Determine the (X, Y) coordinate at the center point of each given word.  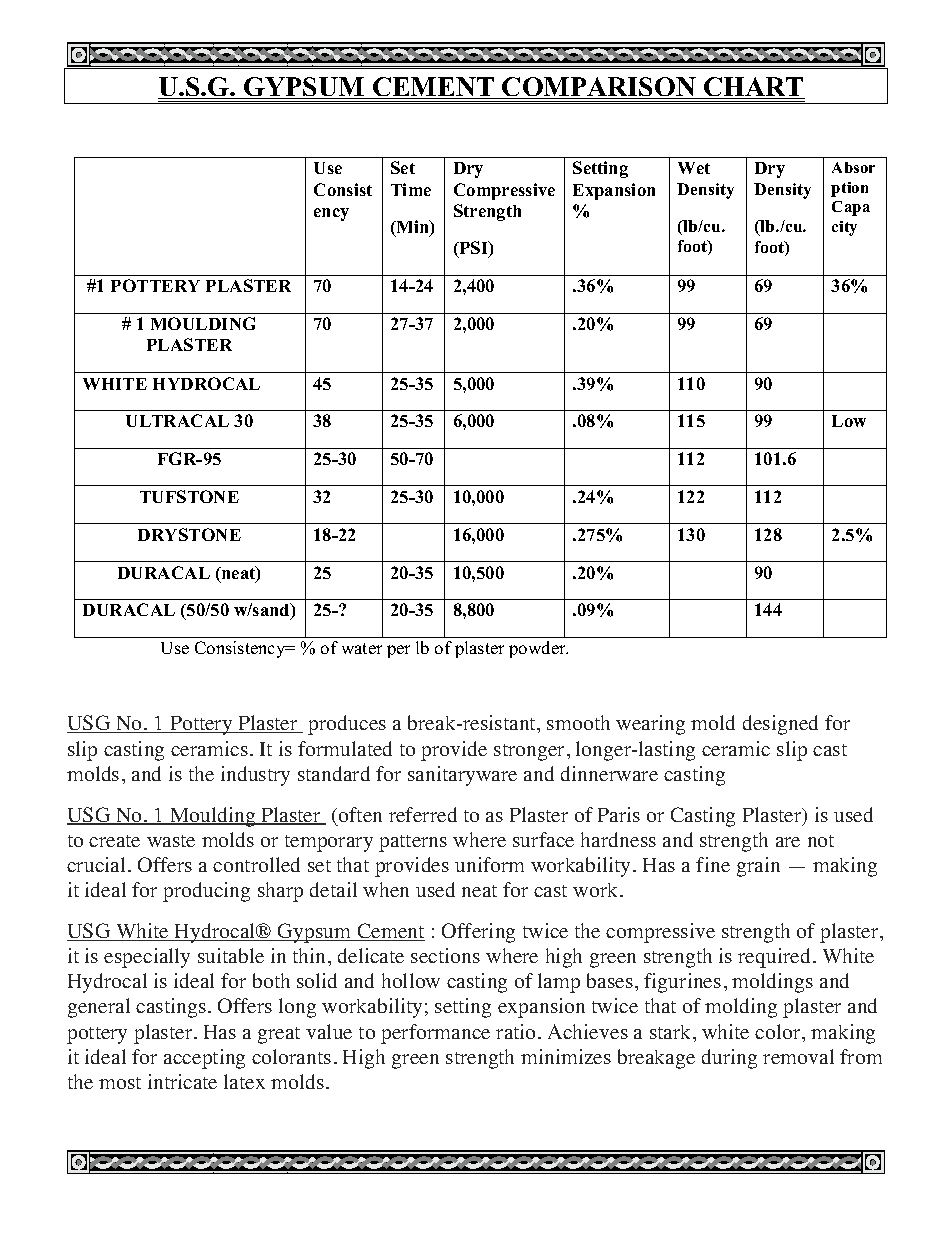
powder (538, 649)
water (362, 648)
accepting (204, 1059)
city (844, 228)
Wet (694, 168)
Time (411, 189)
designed (780, 725)
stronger (531, 752)
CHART (753, 88)
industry (255, 776)
